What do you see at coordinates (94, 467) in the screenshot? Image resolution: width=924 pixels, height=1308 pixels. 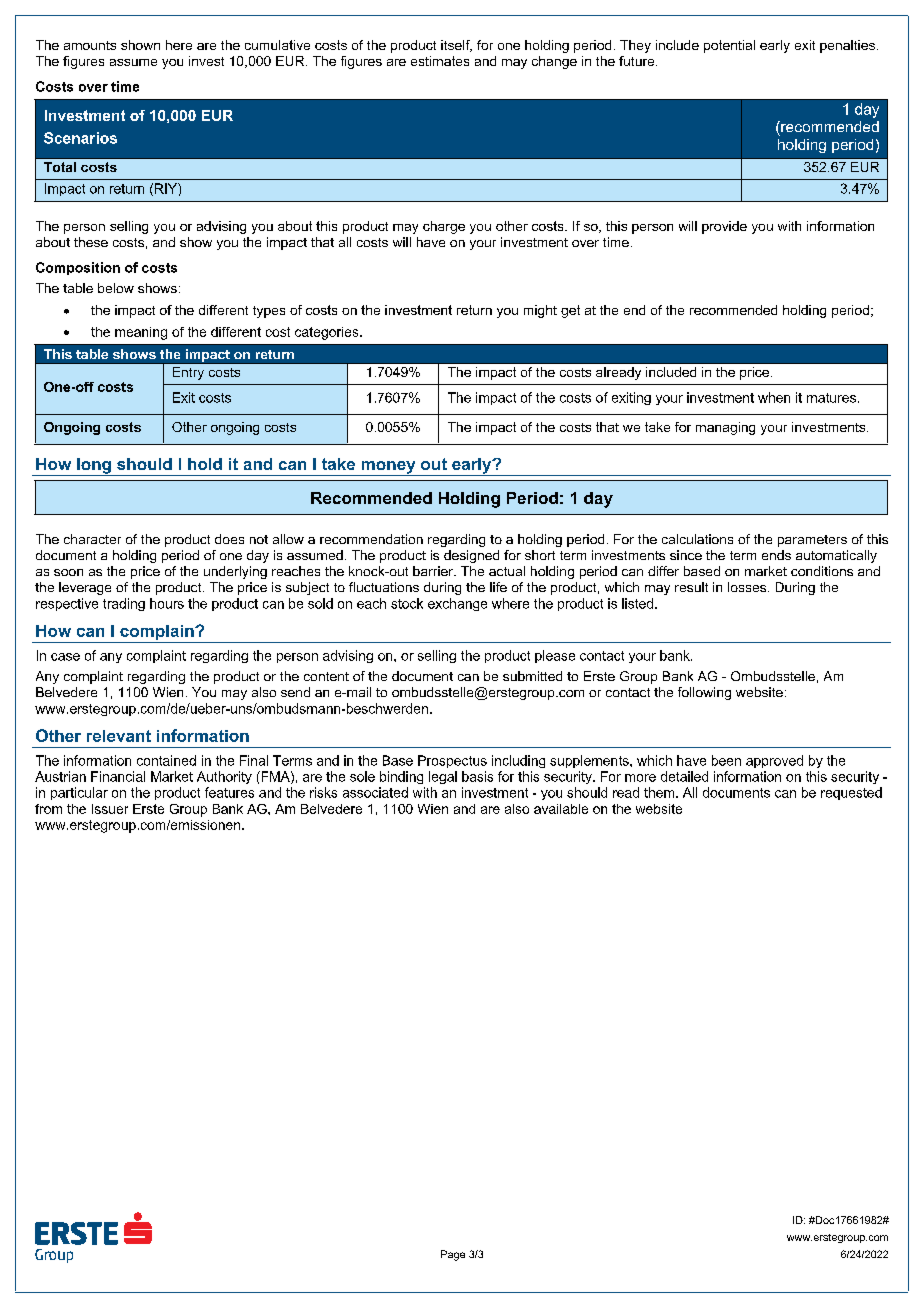 I see `long` at bounding box center [94, 467].
